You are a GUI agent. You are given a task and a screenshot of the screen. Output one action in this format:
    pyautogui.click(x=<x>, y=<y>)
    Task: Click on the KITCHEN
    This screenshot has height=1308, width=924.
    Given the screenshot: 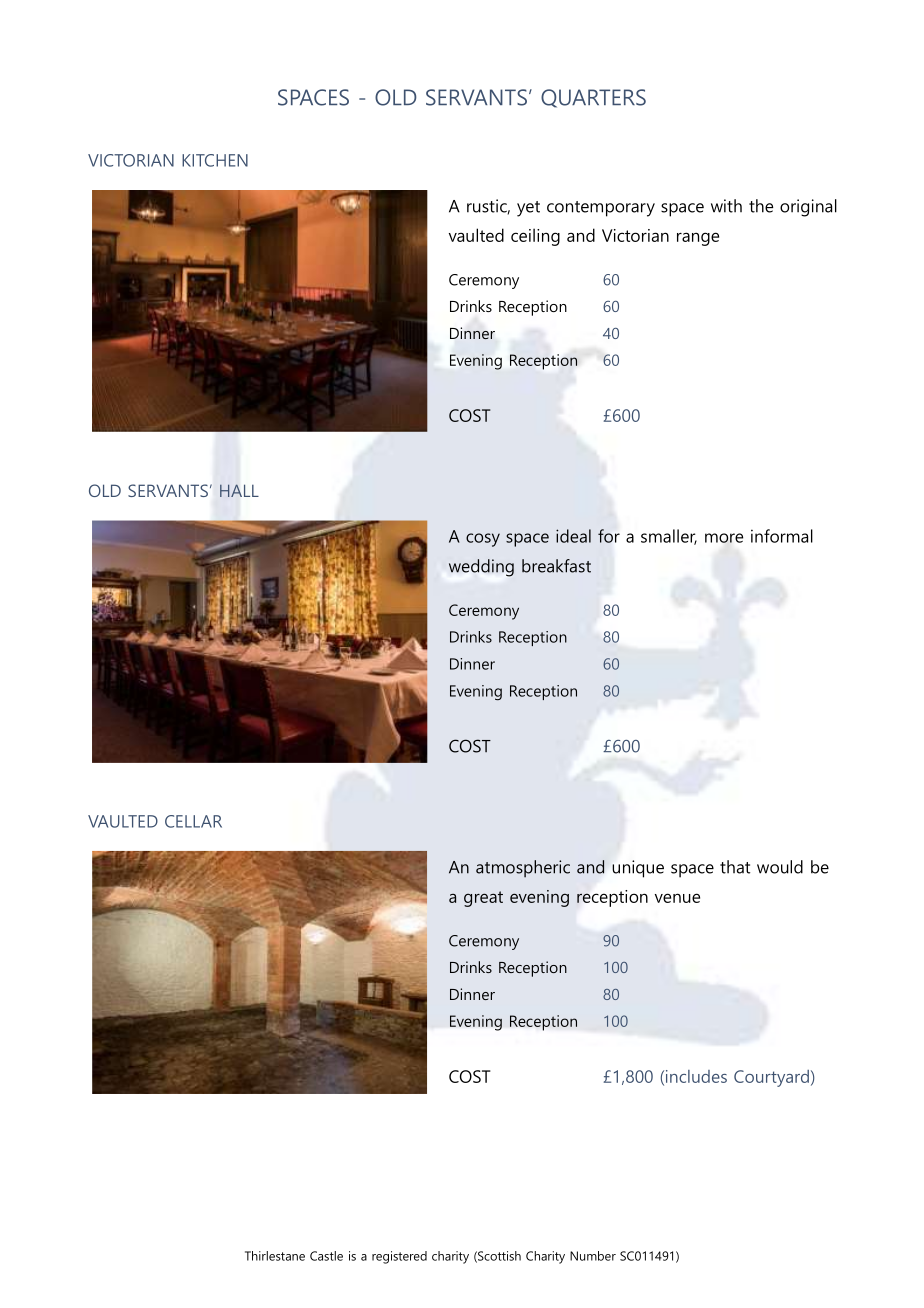 What is the action you would take?
    pyautogui.click(x=215, y=160)
